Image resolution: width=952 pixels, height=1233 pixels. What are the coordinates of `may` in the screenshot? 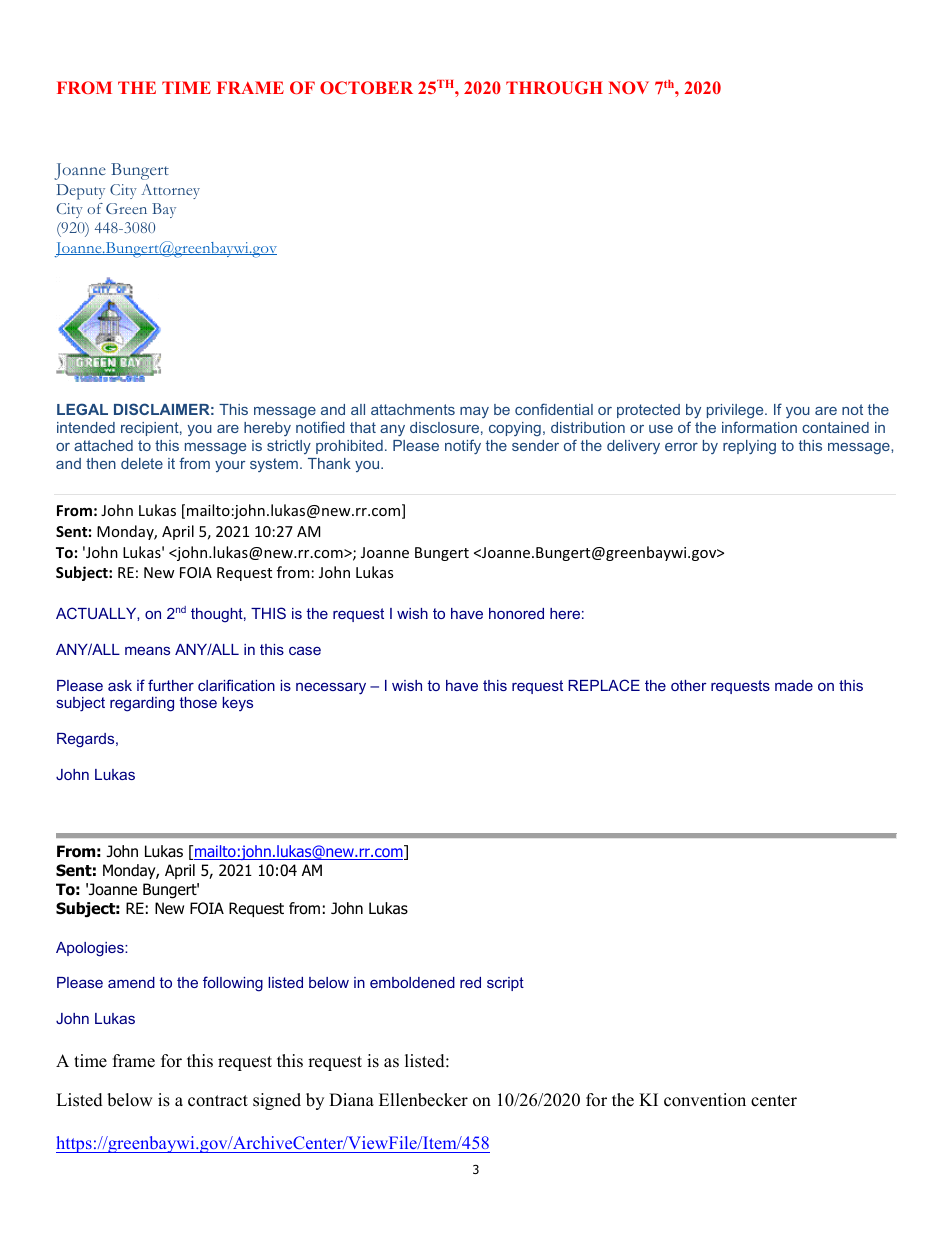 It's located at (474, 412).
